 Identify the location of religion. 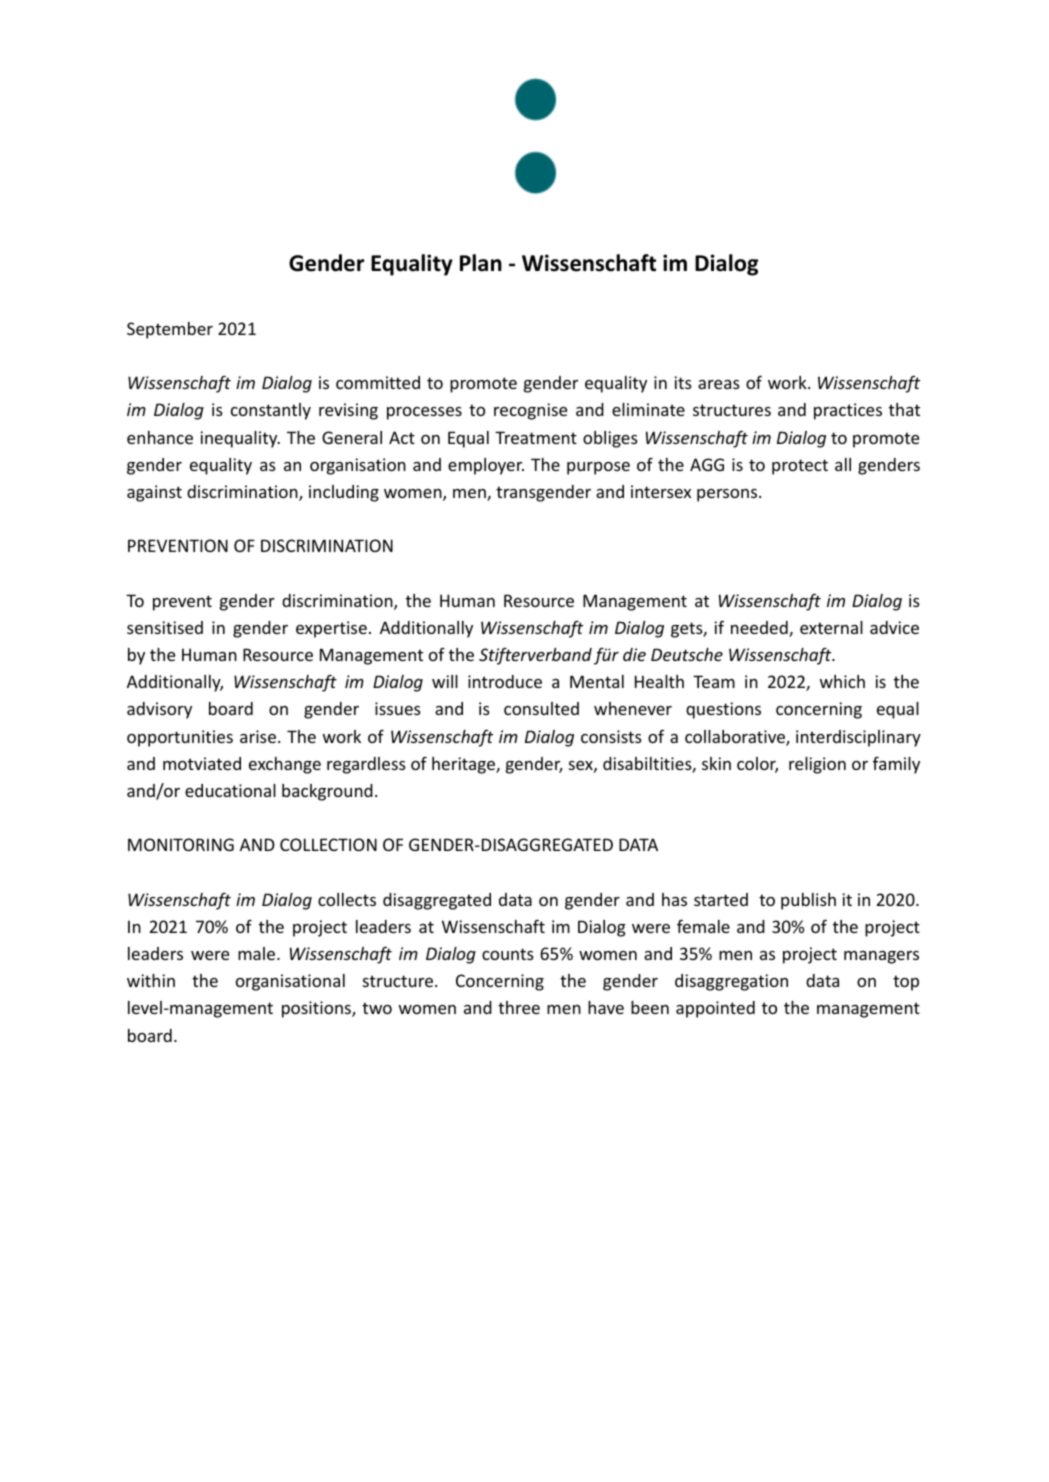
(817, 765).
